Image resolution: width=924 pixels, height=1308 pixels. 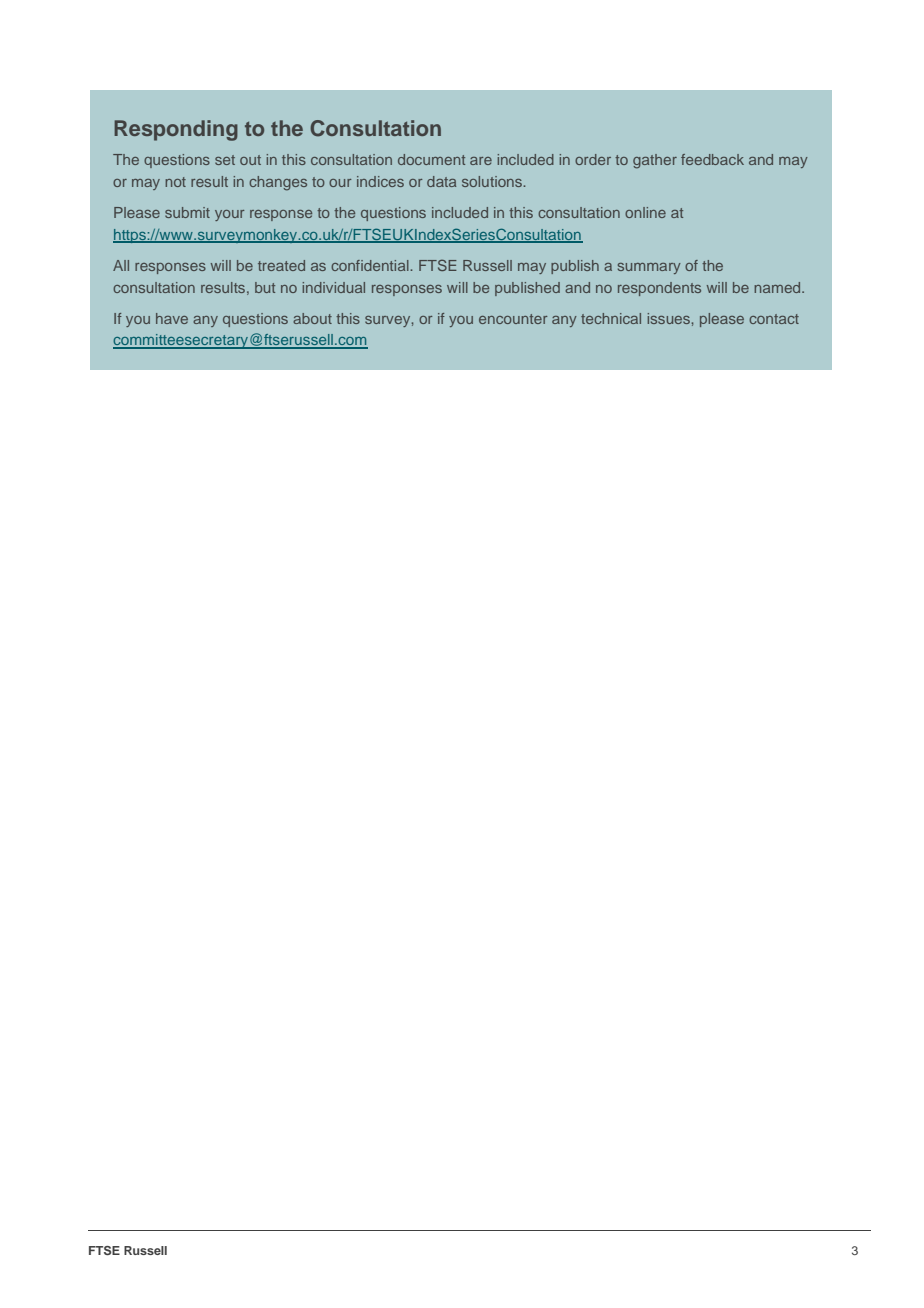 What do you see at coordinates (655, 161) in the page?
I see `gather` at bounding box center [655, 161].
